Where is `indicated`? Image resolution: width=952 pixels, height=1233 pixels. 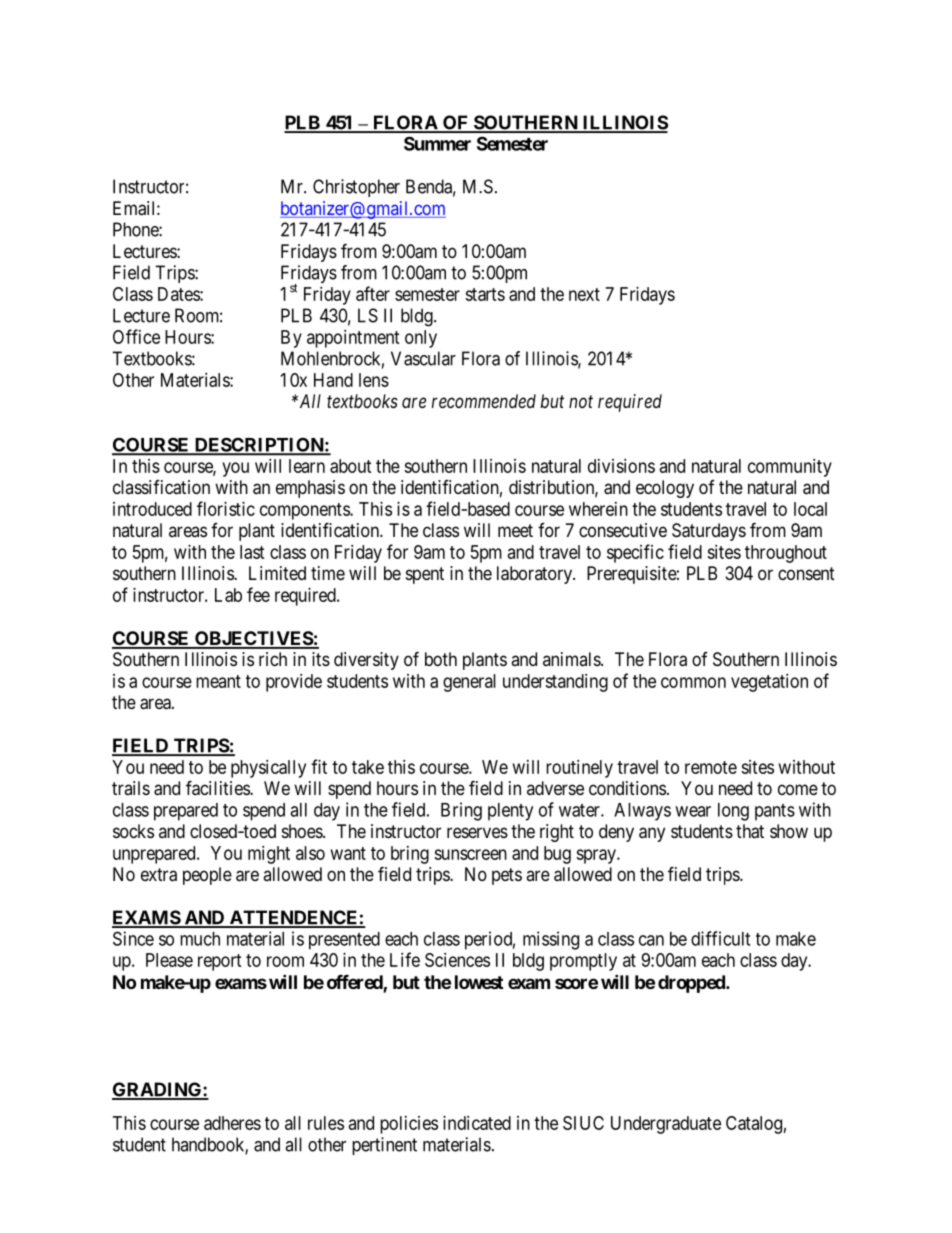
indicated is located at coordinates (477, 1123).
